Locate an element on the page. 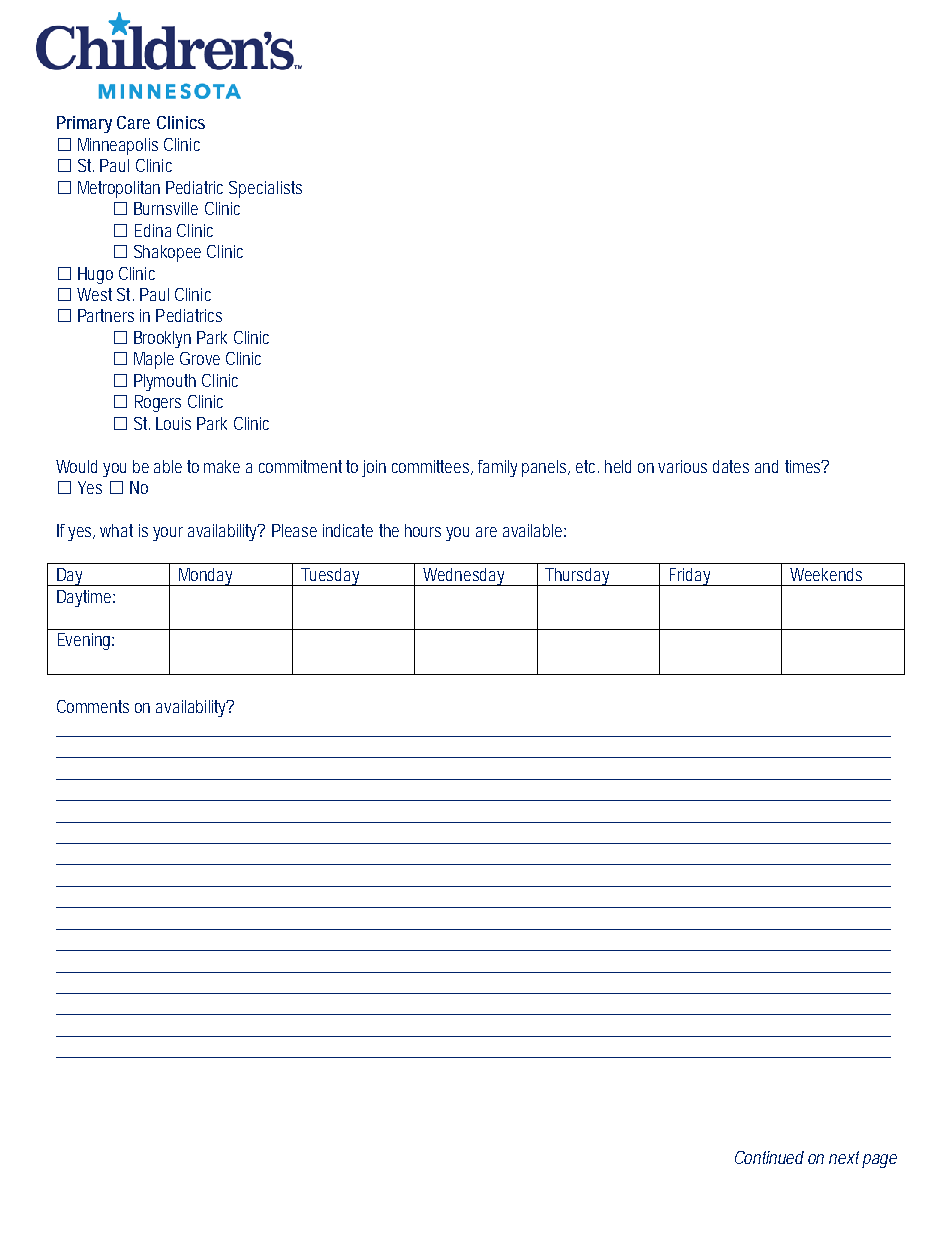 The height and width of the document is (1233, 952). Friday is located at coordinates (688, 577).
